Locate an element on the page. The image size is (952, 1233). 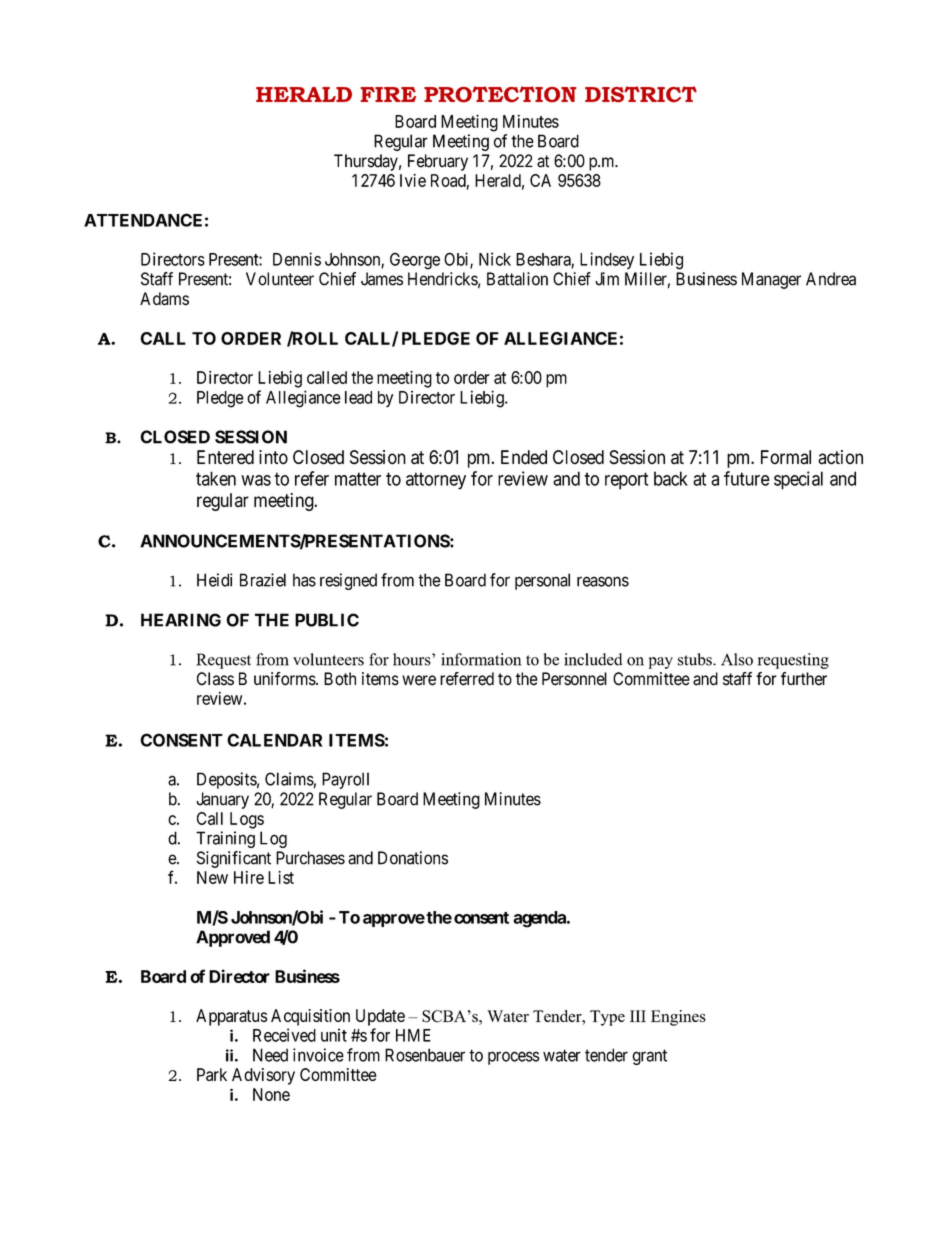
Advisory is located at coordinates (263, 1076).
